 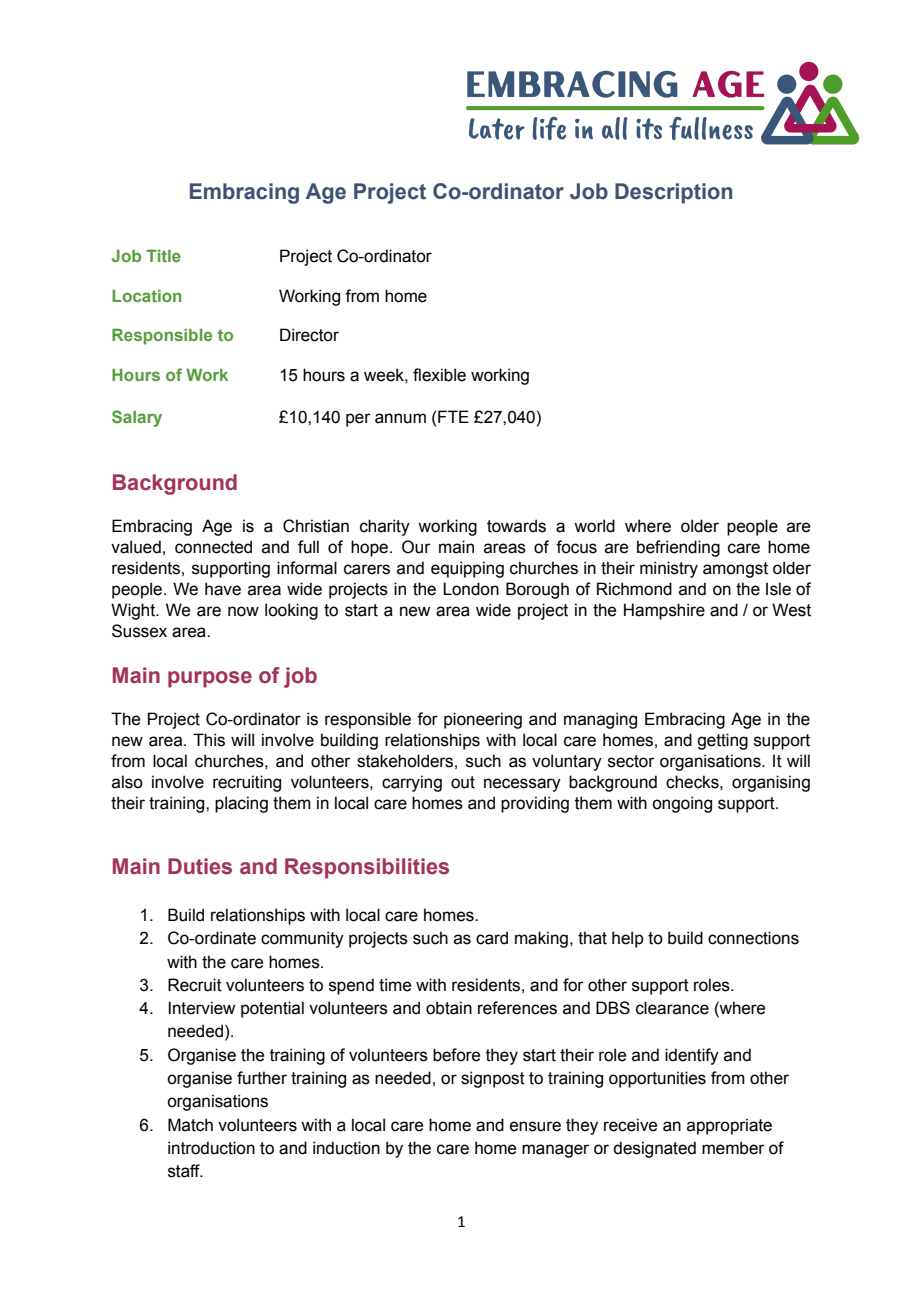 What do you see at coordinates (733, 1148) in the document?
I see `member` at bounding box center [733, 1148].
